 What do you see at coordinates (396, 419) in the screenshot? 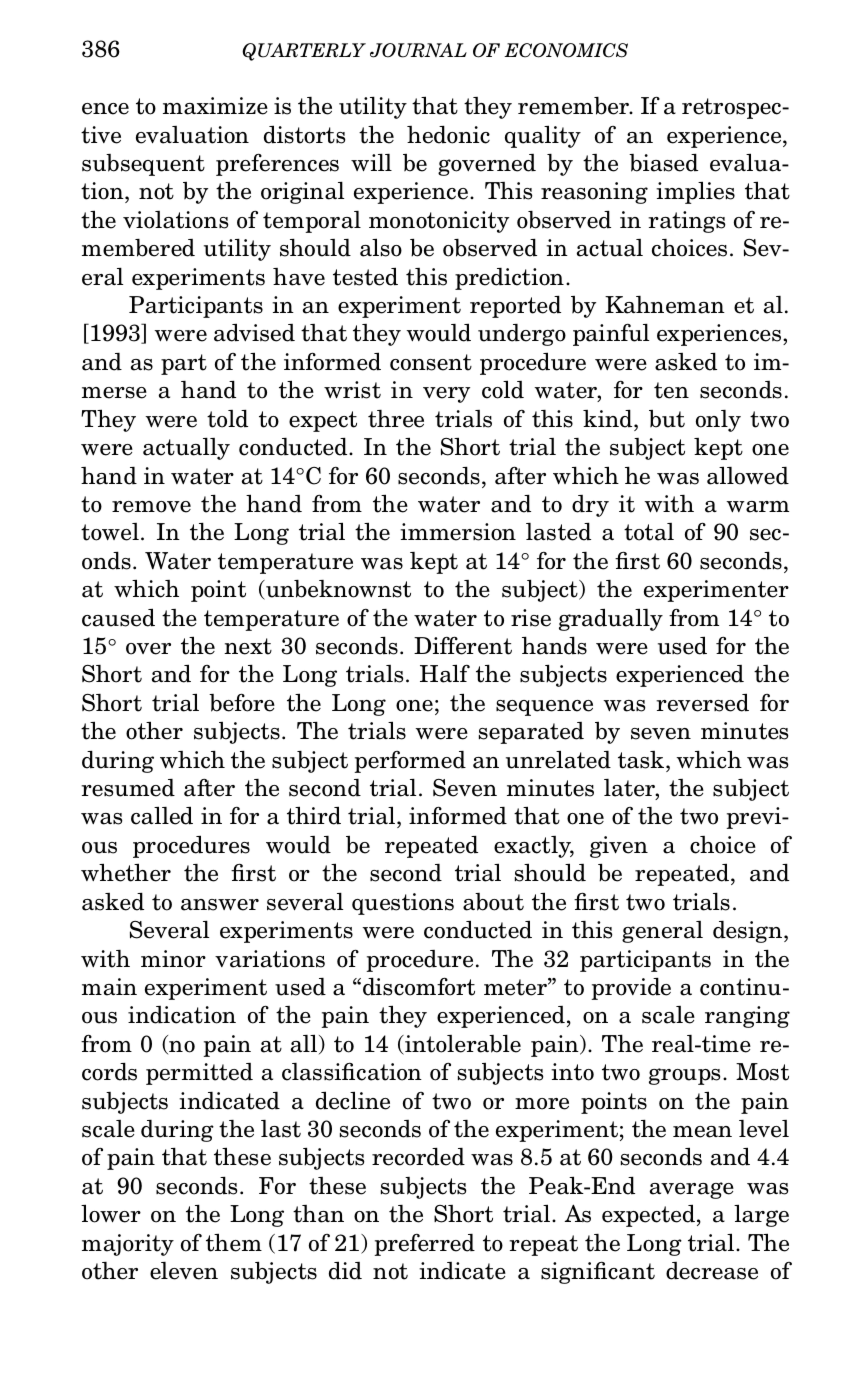
I see `three` at bounding box center [396, 419].
